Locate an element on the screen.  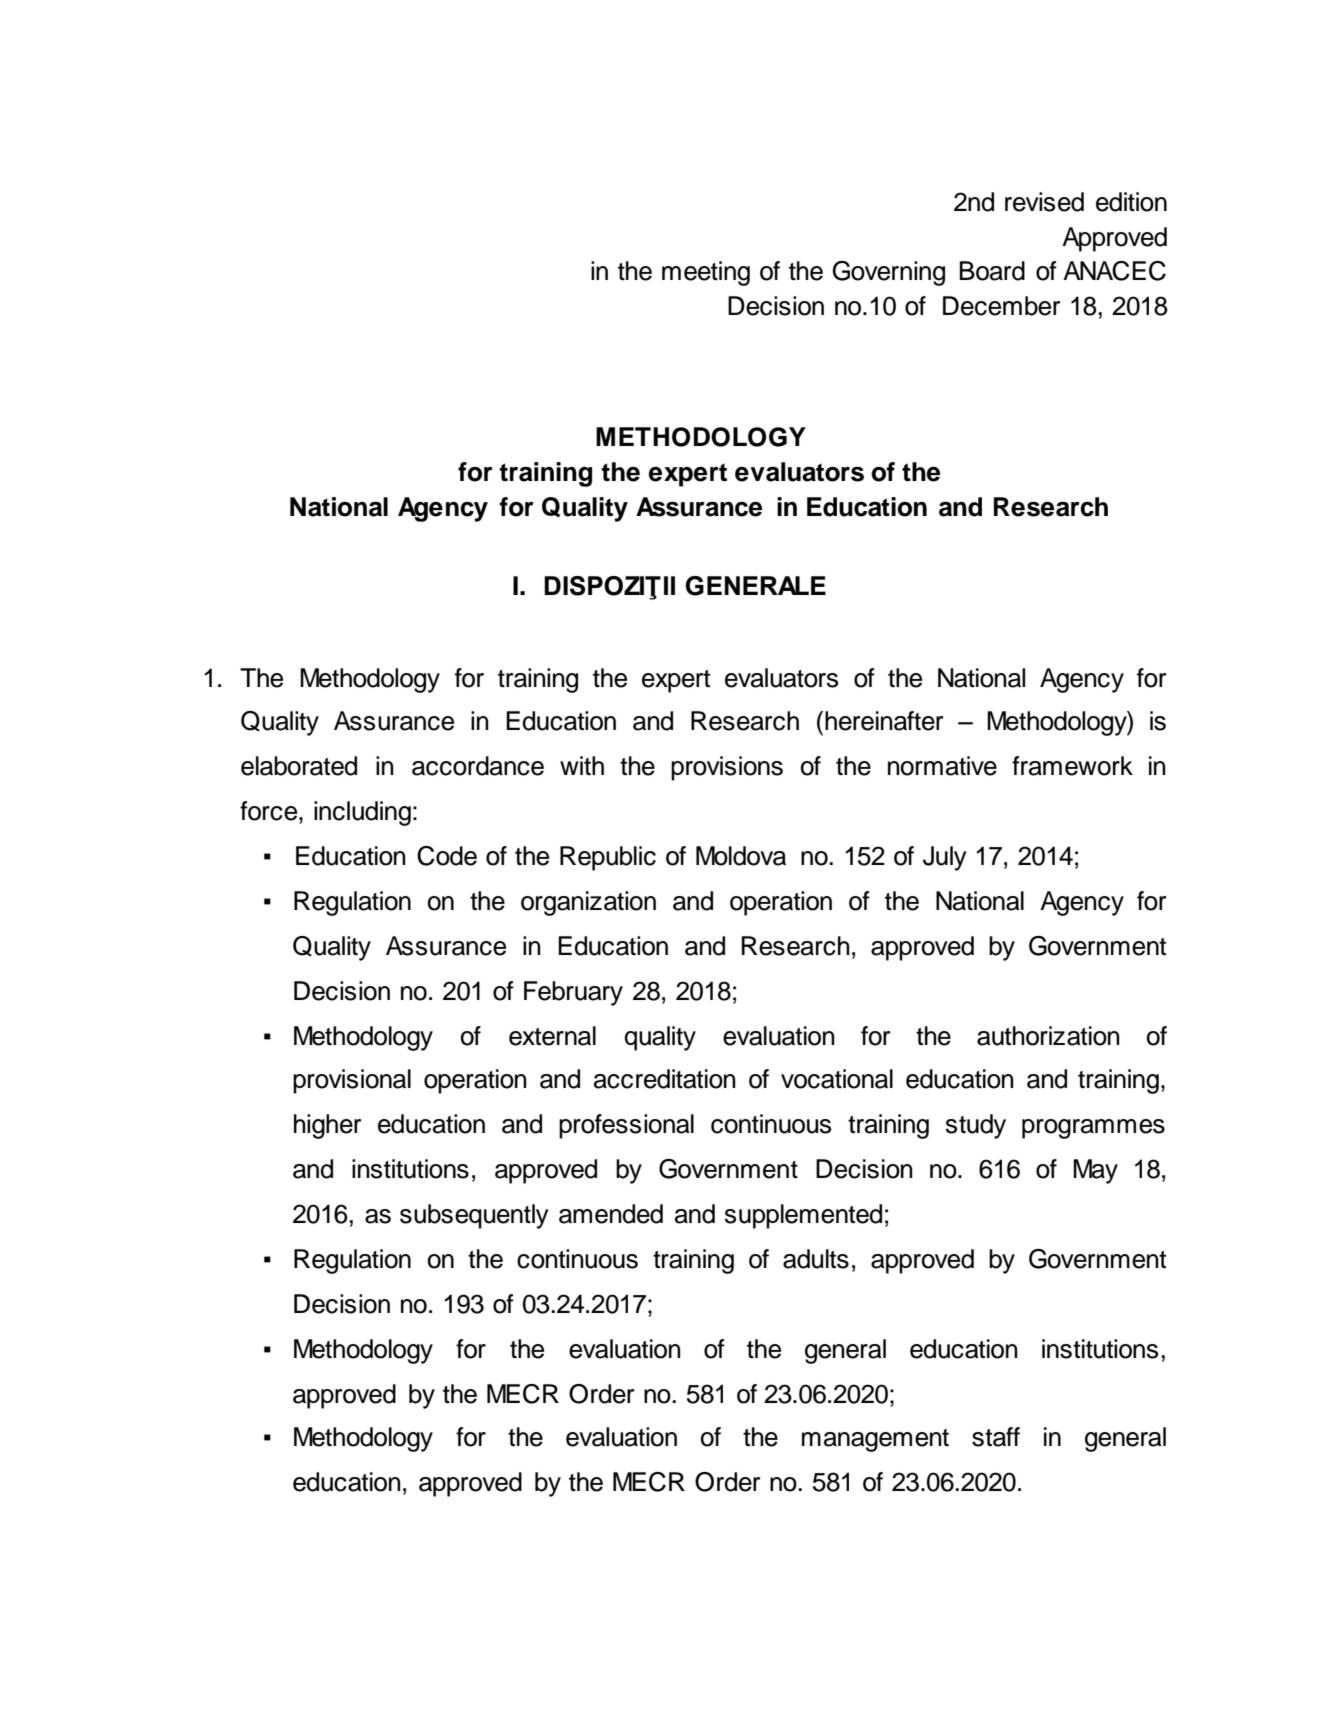
accreditation is located at coordinates (665, 1079).
